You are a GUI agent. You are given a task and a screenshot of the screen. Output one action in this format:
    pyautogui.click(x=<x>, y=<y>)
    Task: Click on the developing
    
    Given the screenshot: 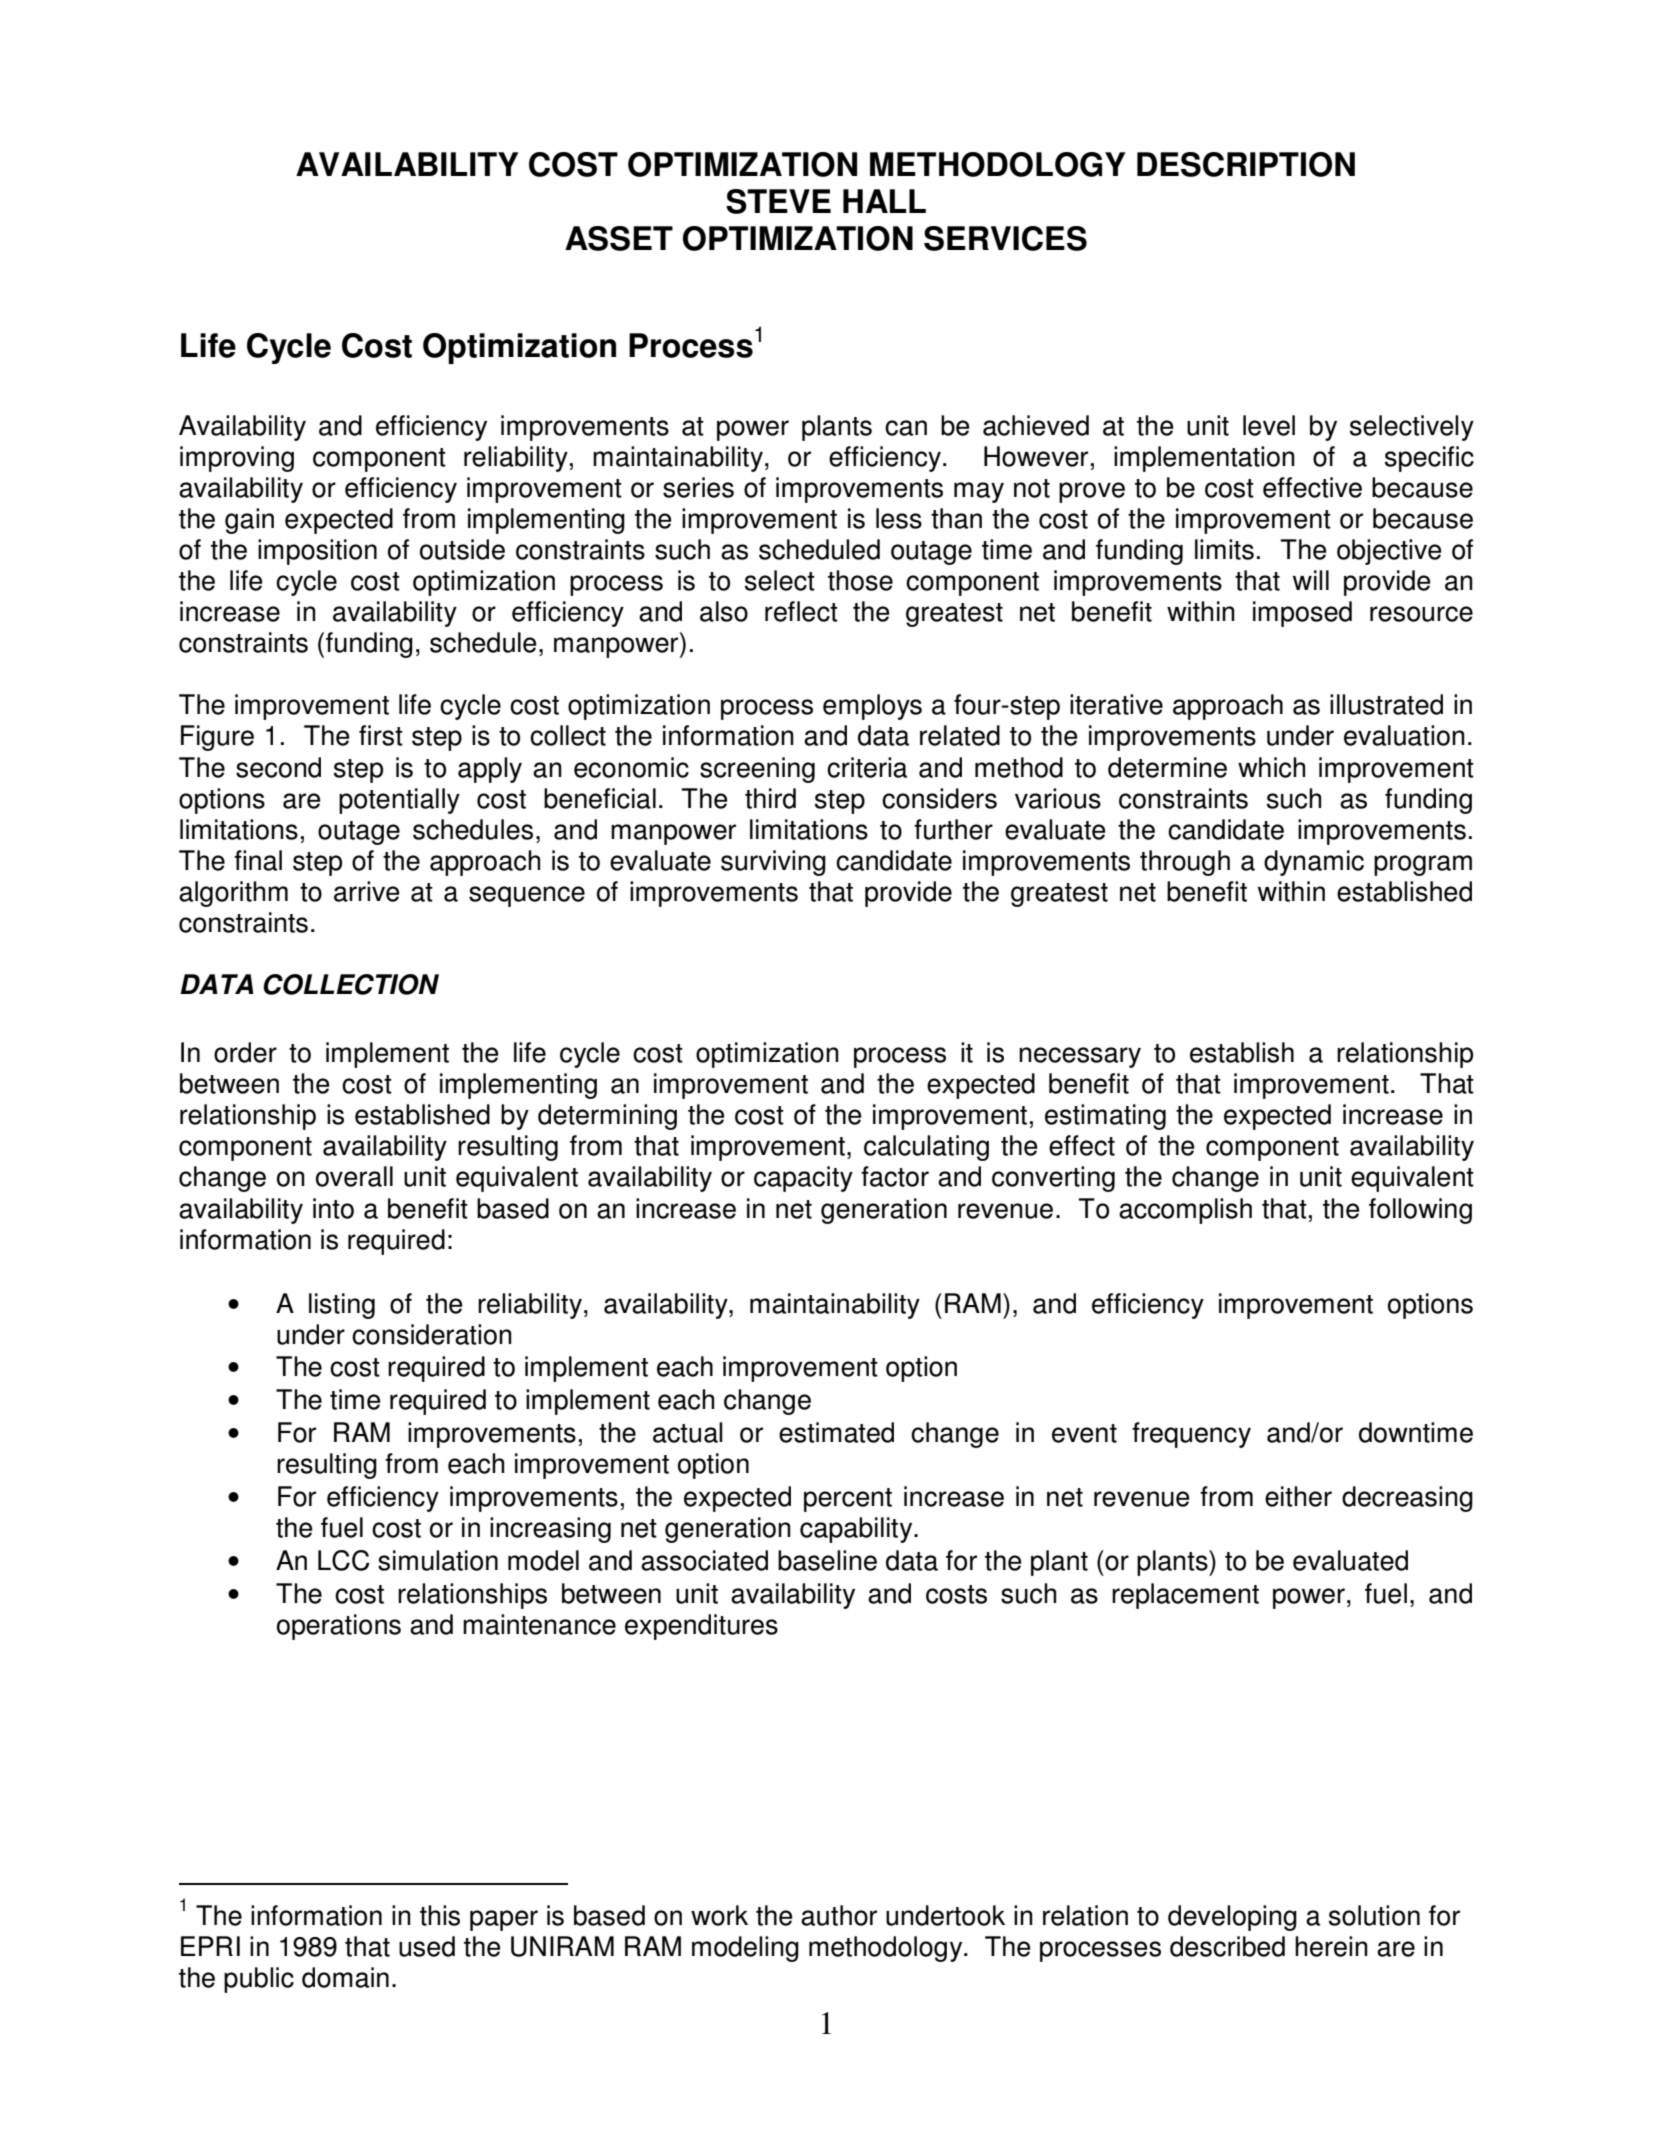 What is the action you would take?
    pyautogui.click(x=1232, y=1918)
